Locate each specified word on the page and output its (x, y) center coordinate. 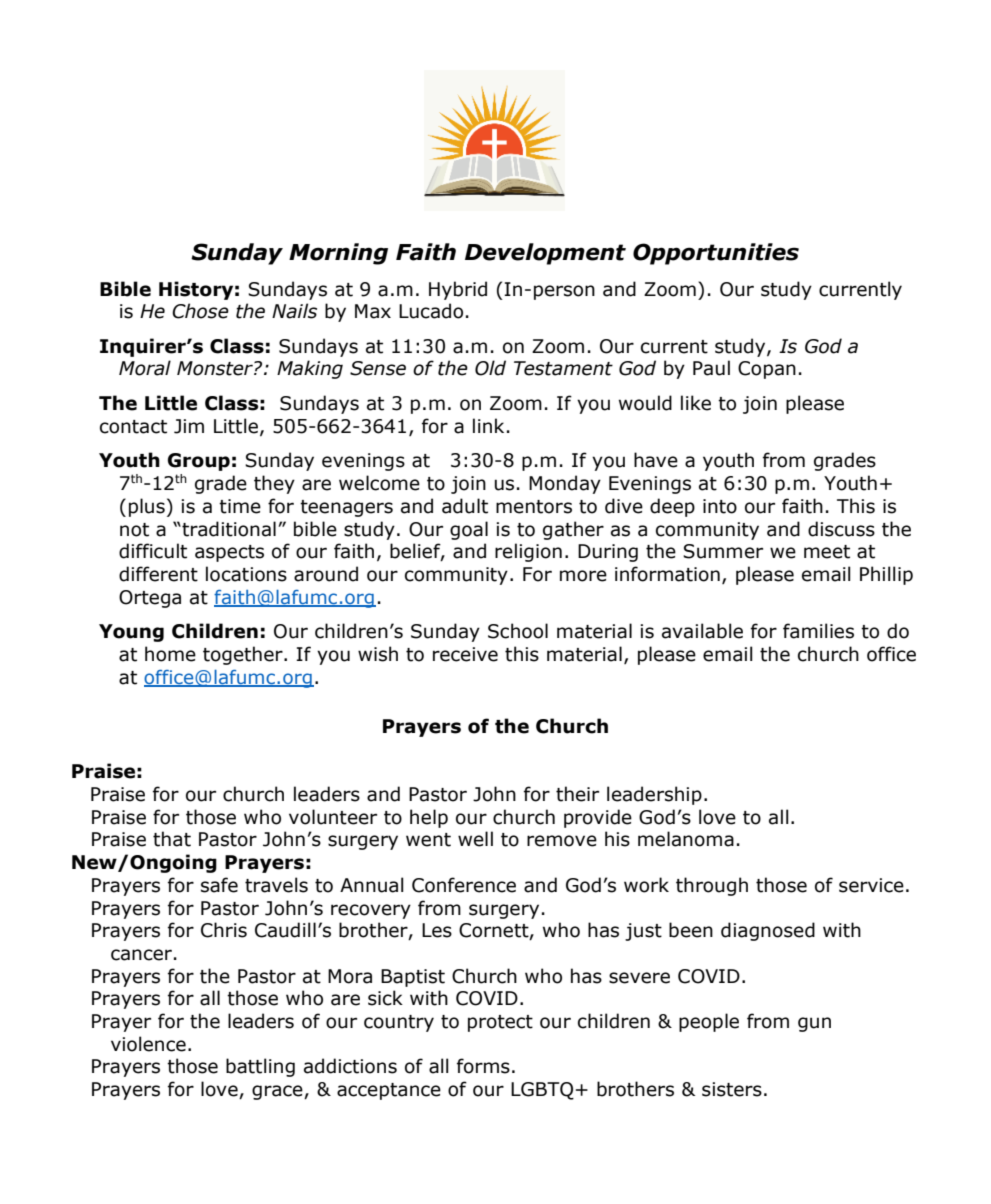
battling (260, 1067)
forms (483, 1066)
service (871, 885)
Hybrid (458, 290)
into (720, 506)
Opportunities (716, 254)
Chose (200, 311)
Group (199, 462)
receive (465, 654)
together (244, 655)
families (818, 631)
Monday (565, 484)
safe (219, 885)
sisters (732, 1089)
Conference (464, 885)
